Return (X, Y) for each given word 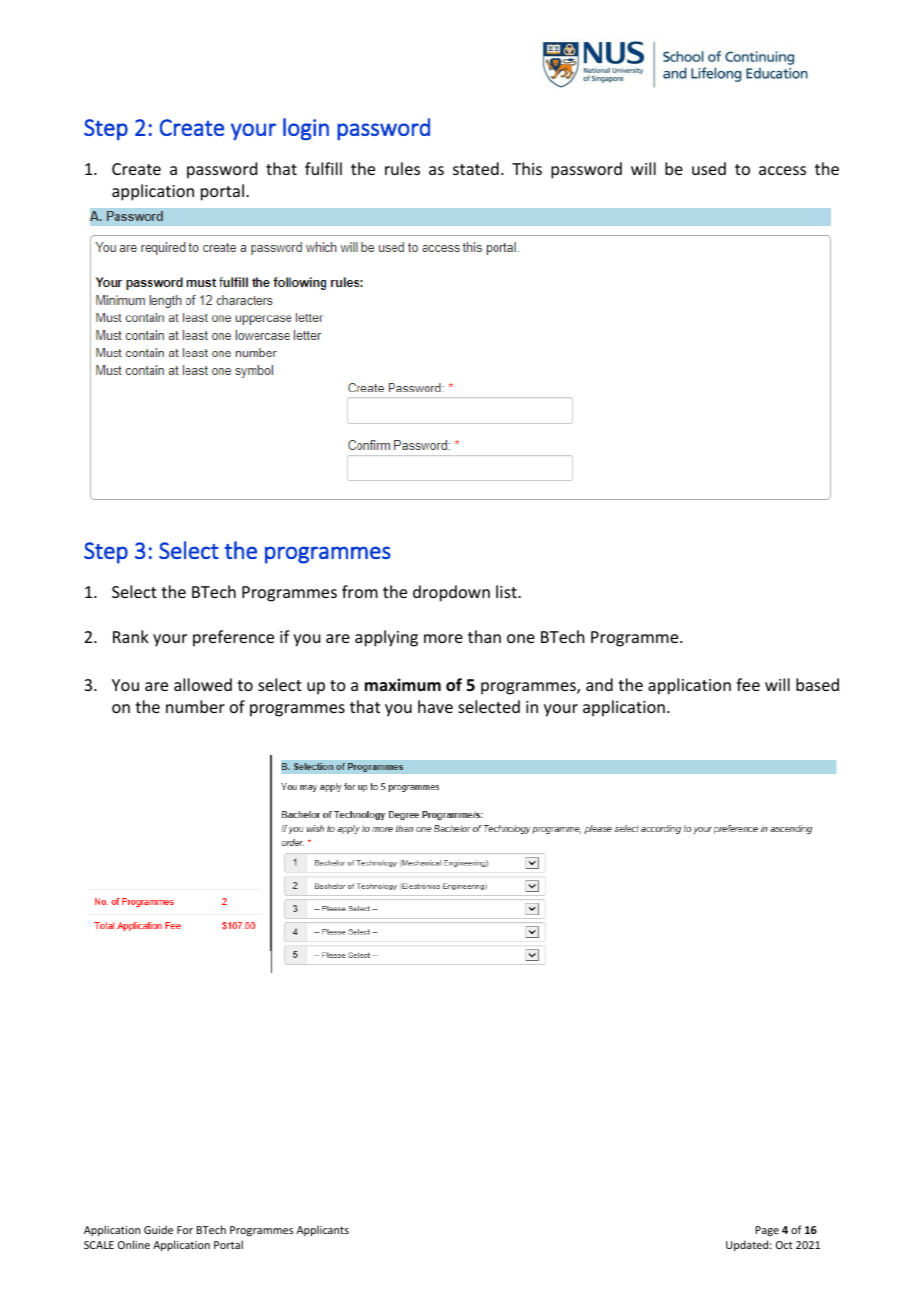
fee (748, 684)
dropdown (451, 593)
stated (476, 168)
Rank (131, 636)
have (435, 706)
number (195, 706)
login (306, 129)
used (709, 168)
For (185, 1230)
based (817, 684)
